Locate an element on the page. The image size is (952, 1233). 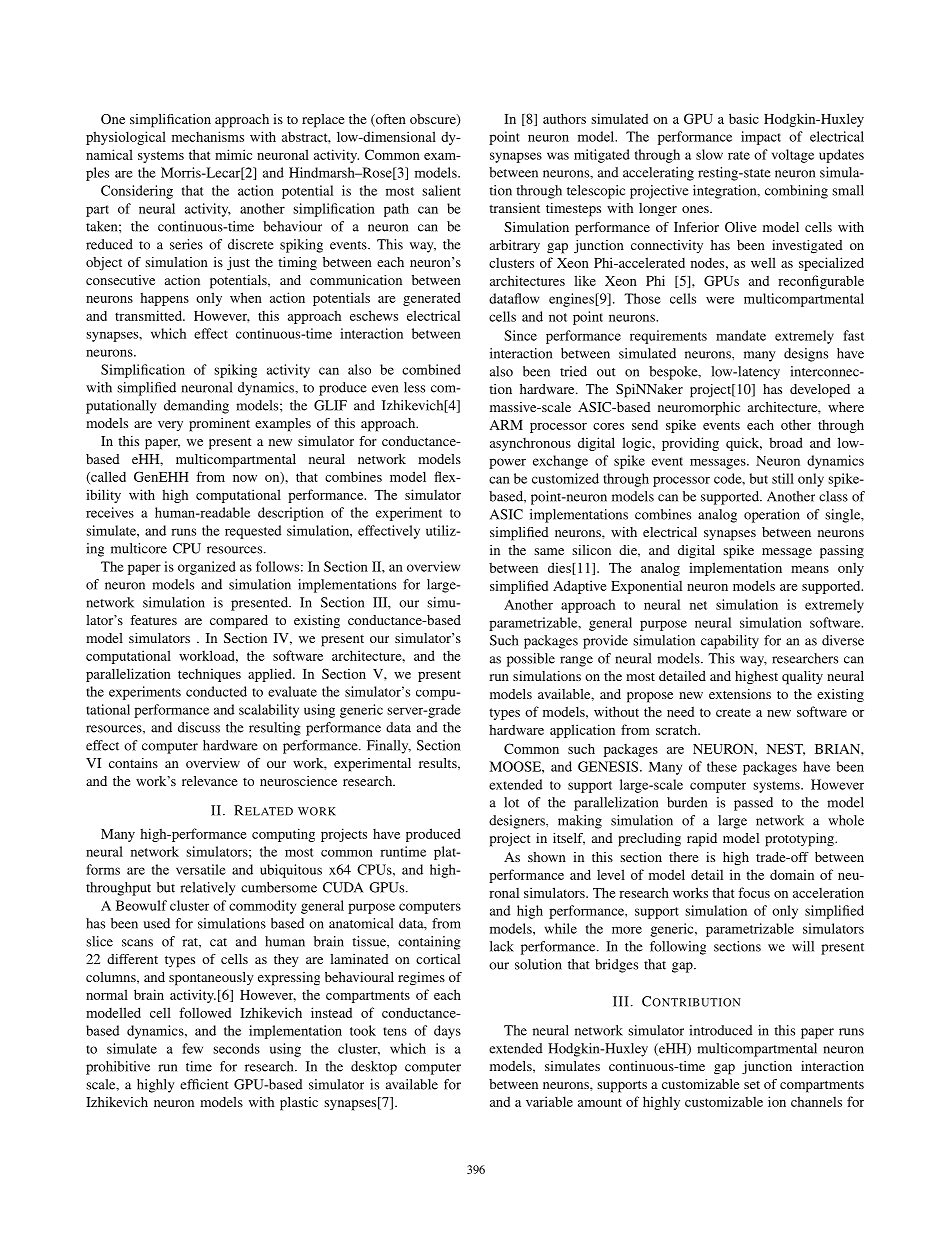
mechanisms is located at coordinates (208, 136).
